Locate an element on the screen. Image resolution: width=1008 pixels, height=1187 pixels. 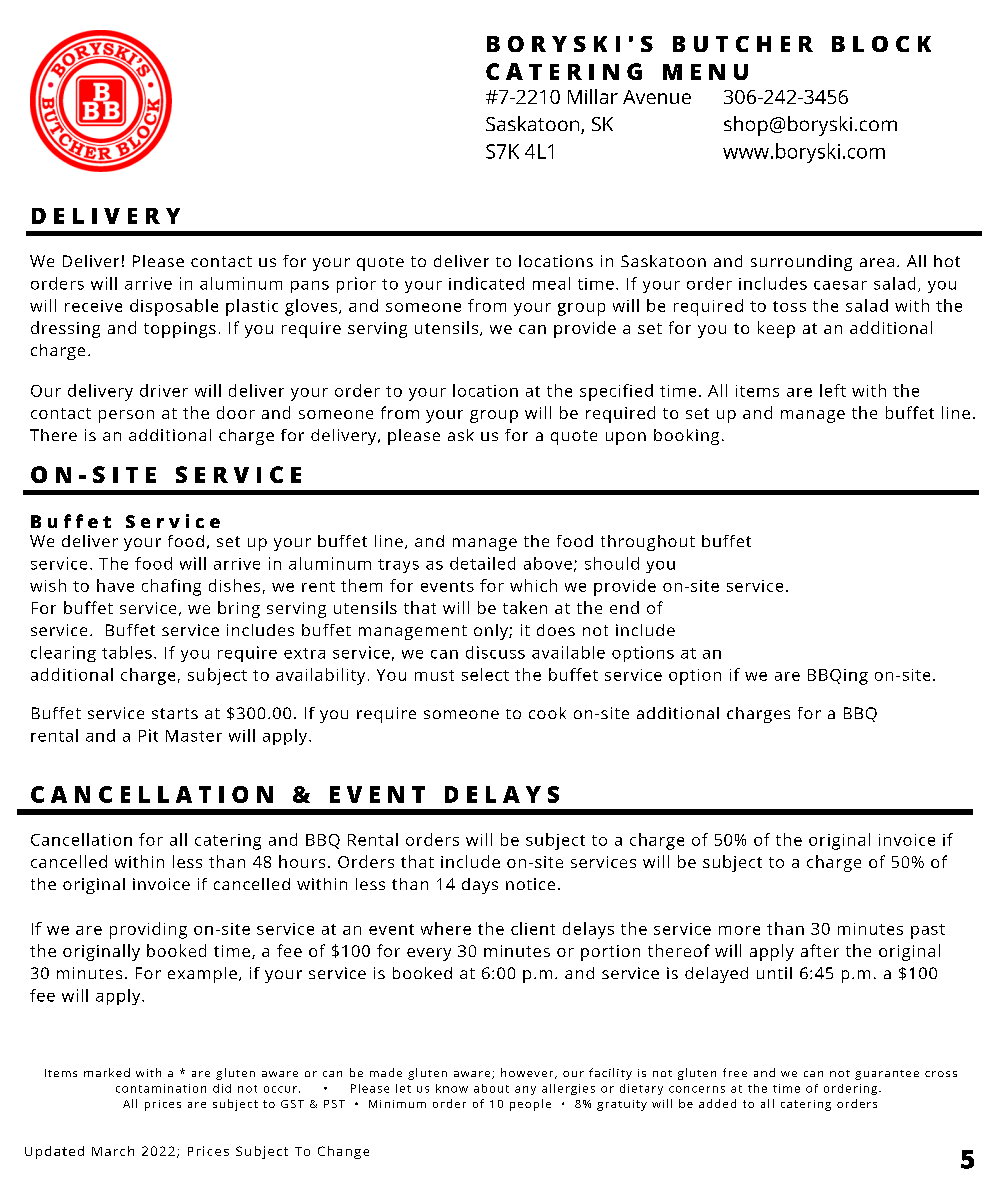
Millar is located at coordinates (593, 96).
